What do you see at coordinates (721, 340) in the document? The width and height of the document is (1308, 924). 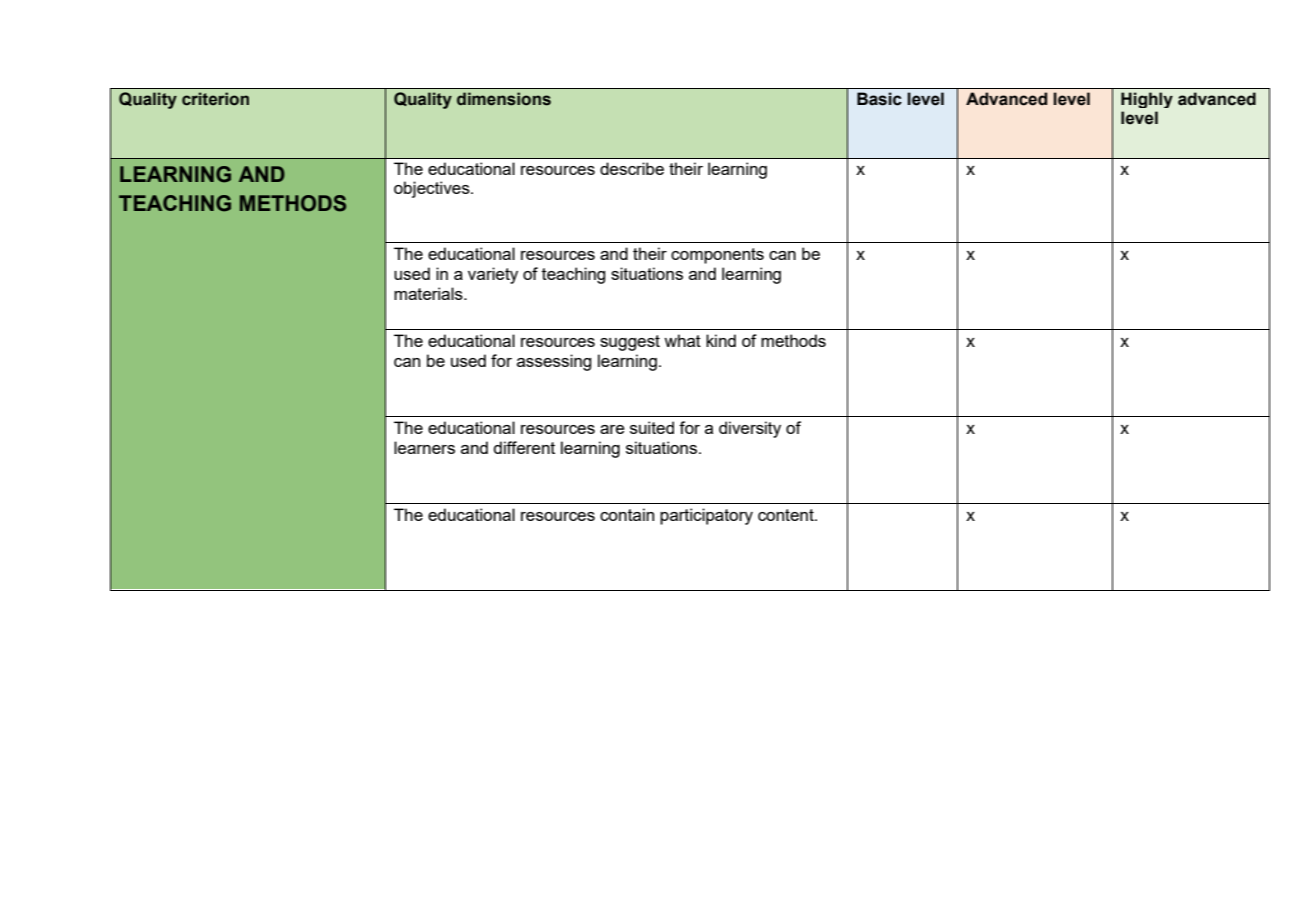 I see `kind` at bounding box center [721, 340].
